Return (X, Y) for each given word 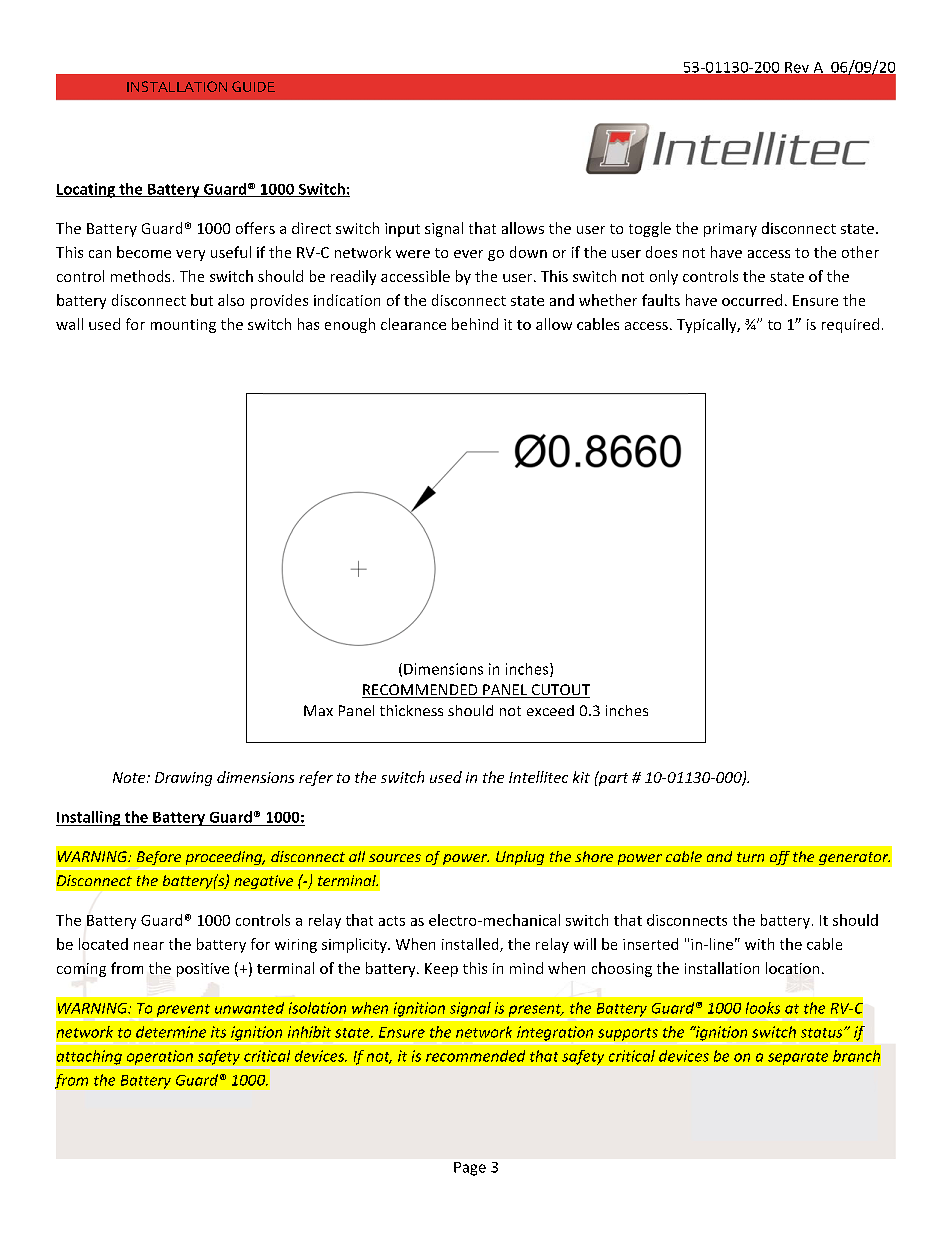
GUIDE (253, 86)
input (402, 230)
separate (798, 1058)
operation (160, 1057)
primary (730, 230)
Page (470, 1169)
